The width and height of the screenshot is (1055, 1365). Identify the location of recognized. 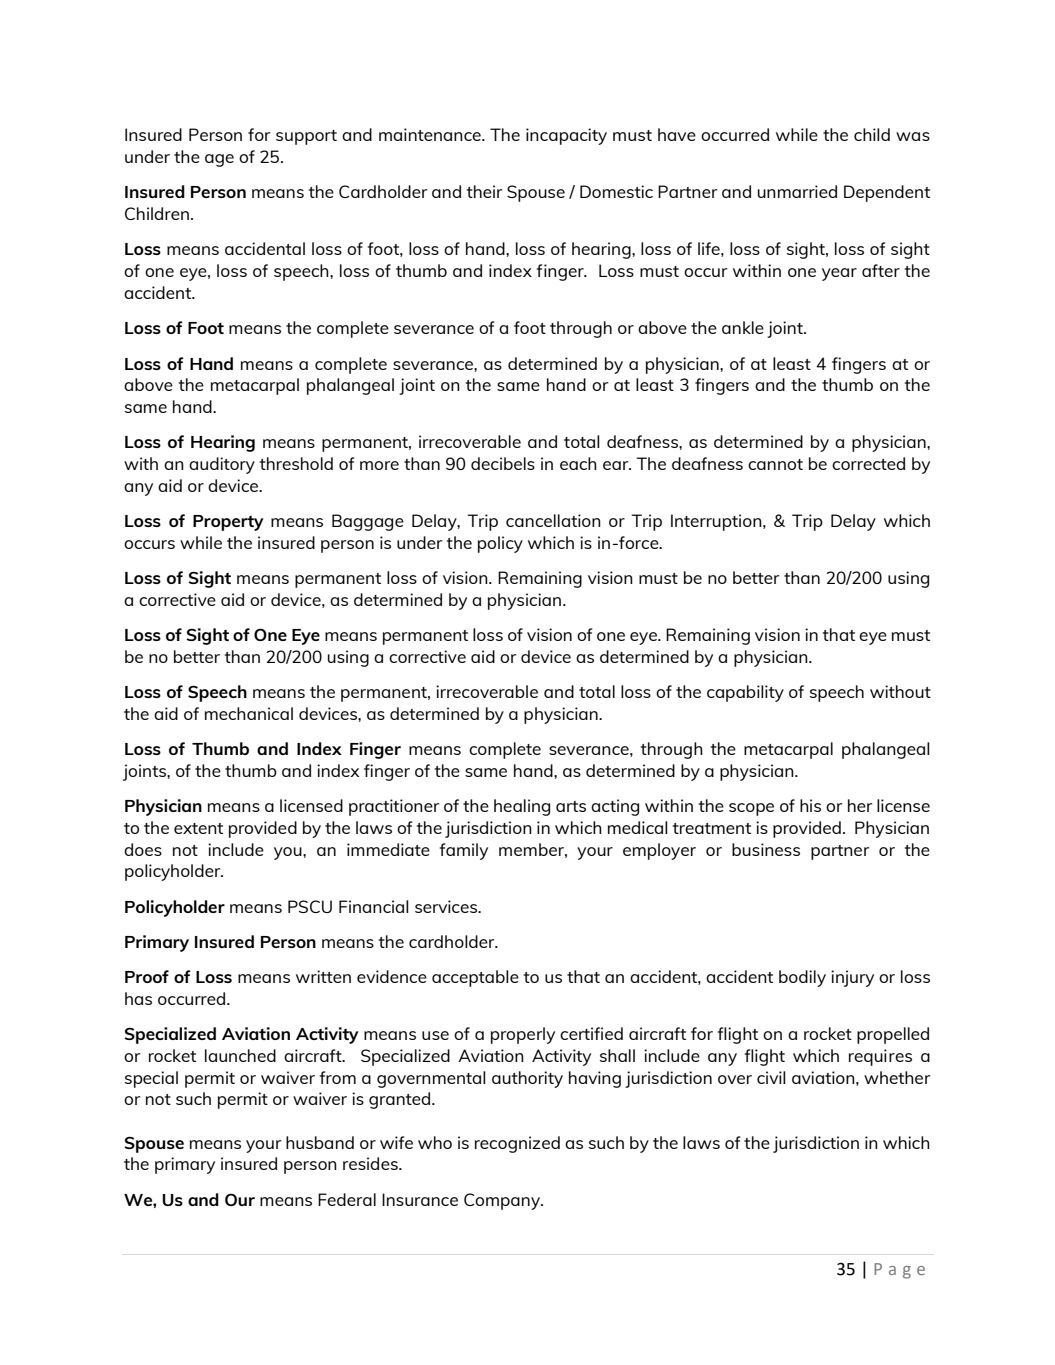
(517, 1144).
